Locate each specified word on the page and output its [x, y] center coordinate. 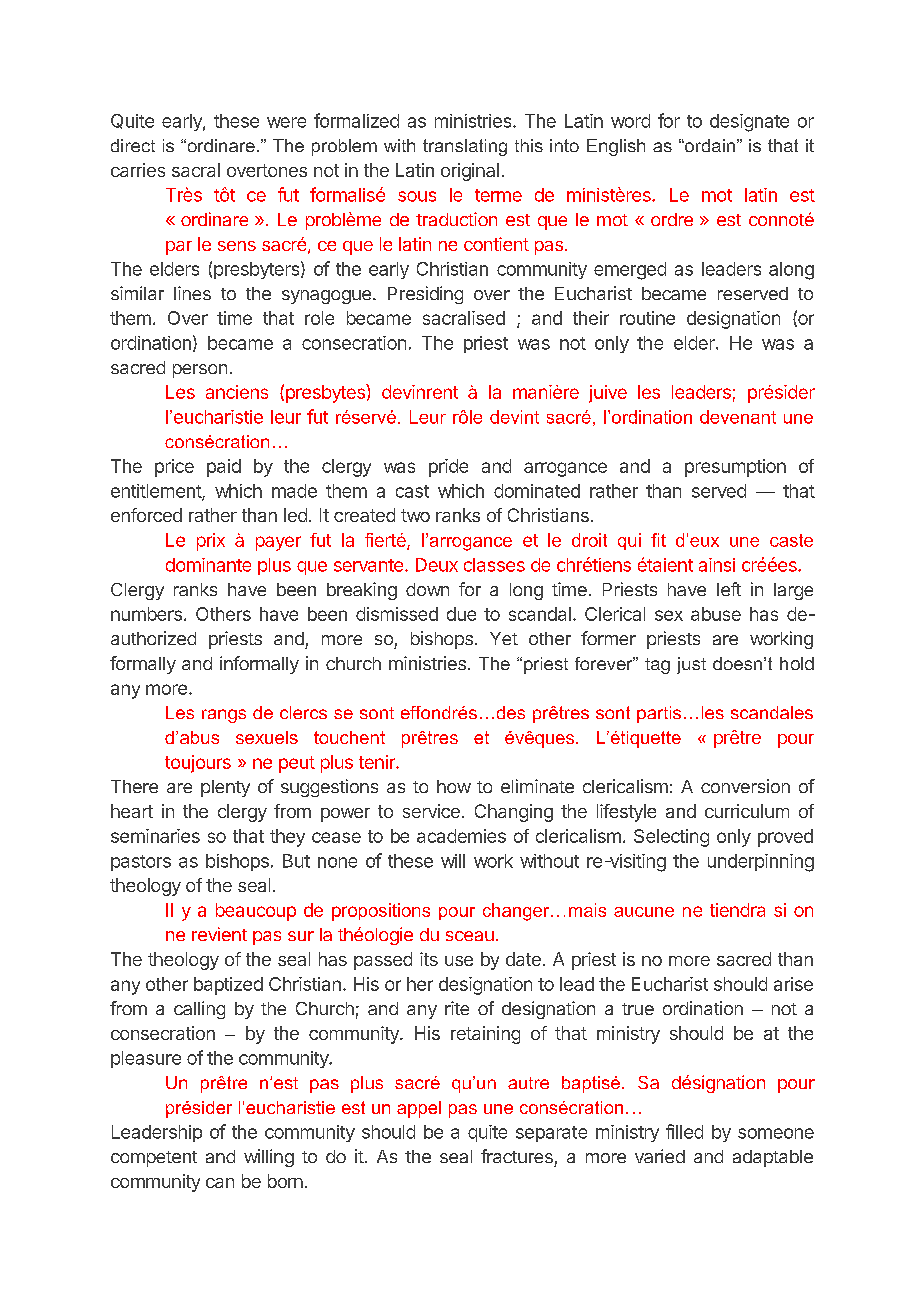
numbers [146, 614]
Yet [504, 638]
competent [154, 1159]
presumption [735, 468]
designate [749, 123]
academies [461, 836]
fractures [517, 1156]
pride [448, 468]
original [470, 172]
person [200, 371]
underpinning [761, 863]
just [691, 665]
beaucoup [256, 912]
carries [138, 170]
